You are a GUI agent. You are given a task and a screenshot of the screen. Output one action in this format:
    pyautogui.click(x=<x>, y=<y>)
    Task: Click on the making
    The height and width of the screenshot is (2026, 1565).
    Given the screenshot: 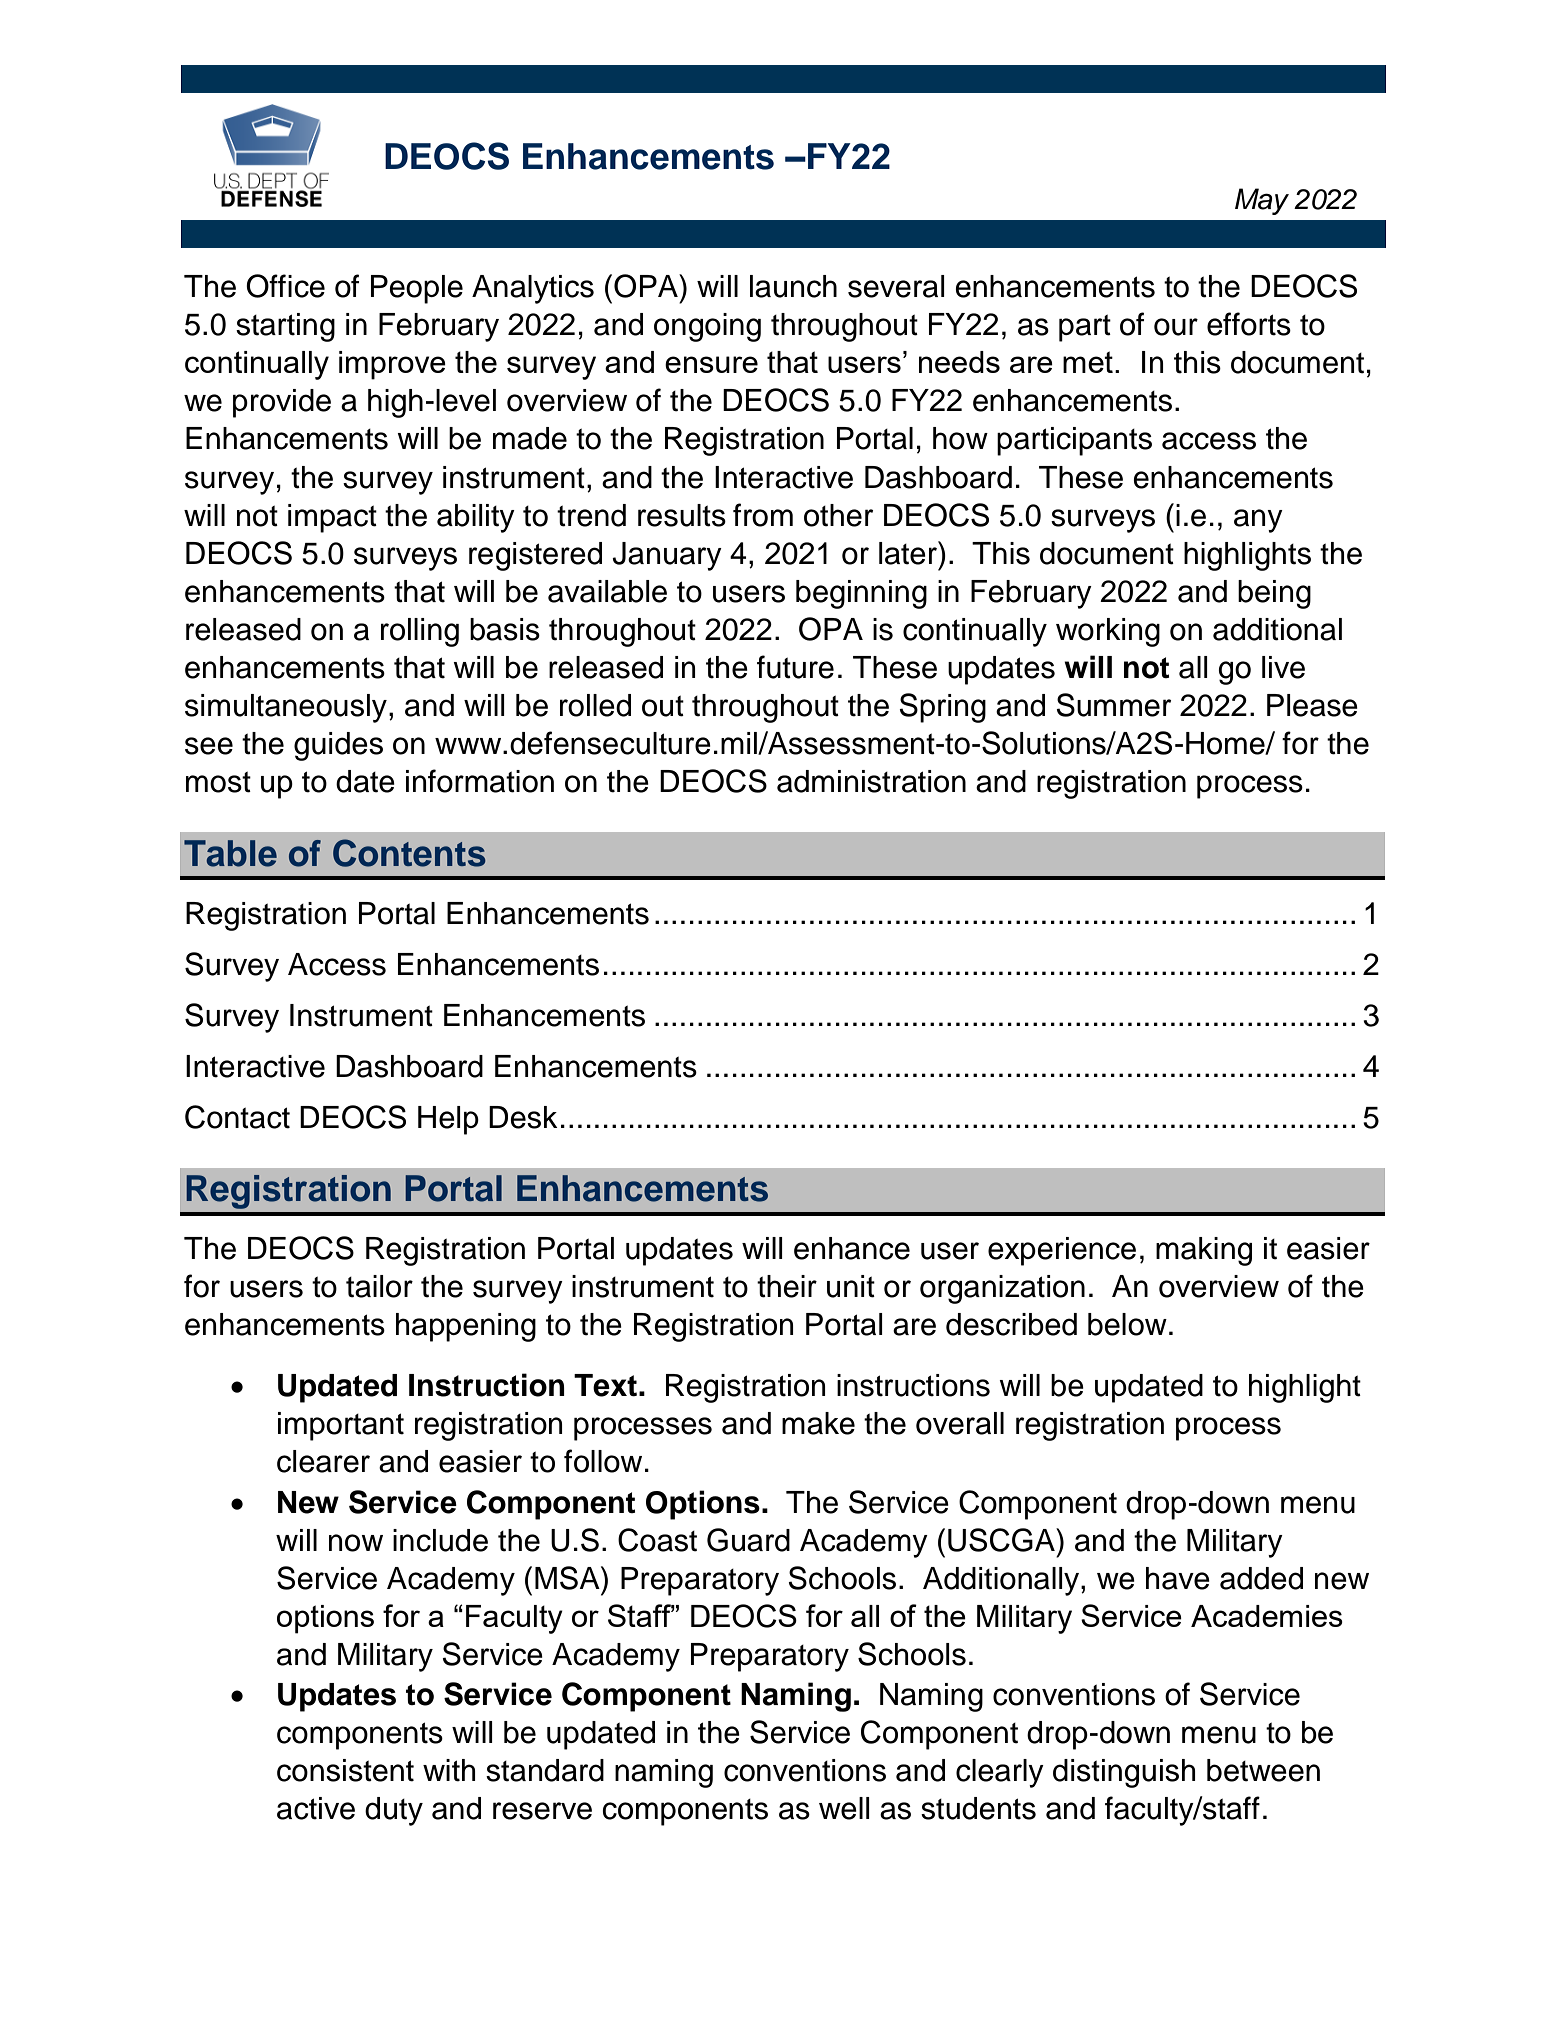 What is the action you would take?
    pyautogui.click(x=1204, y=1251)
